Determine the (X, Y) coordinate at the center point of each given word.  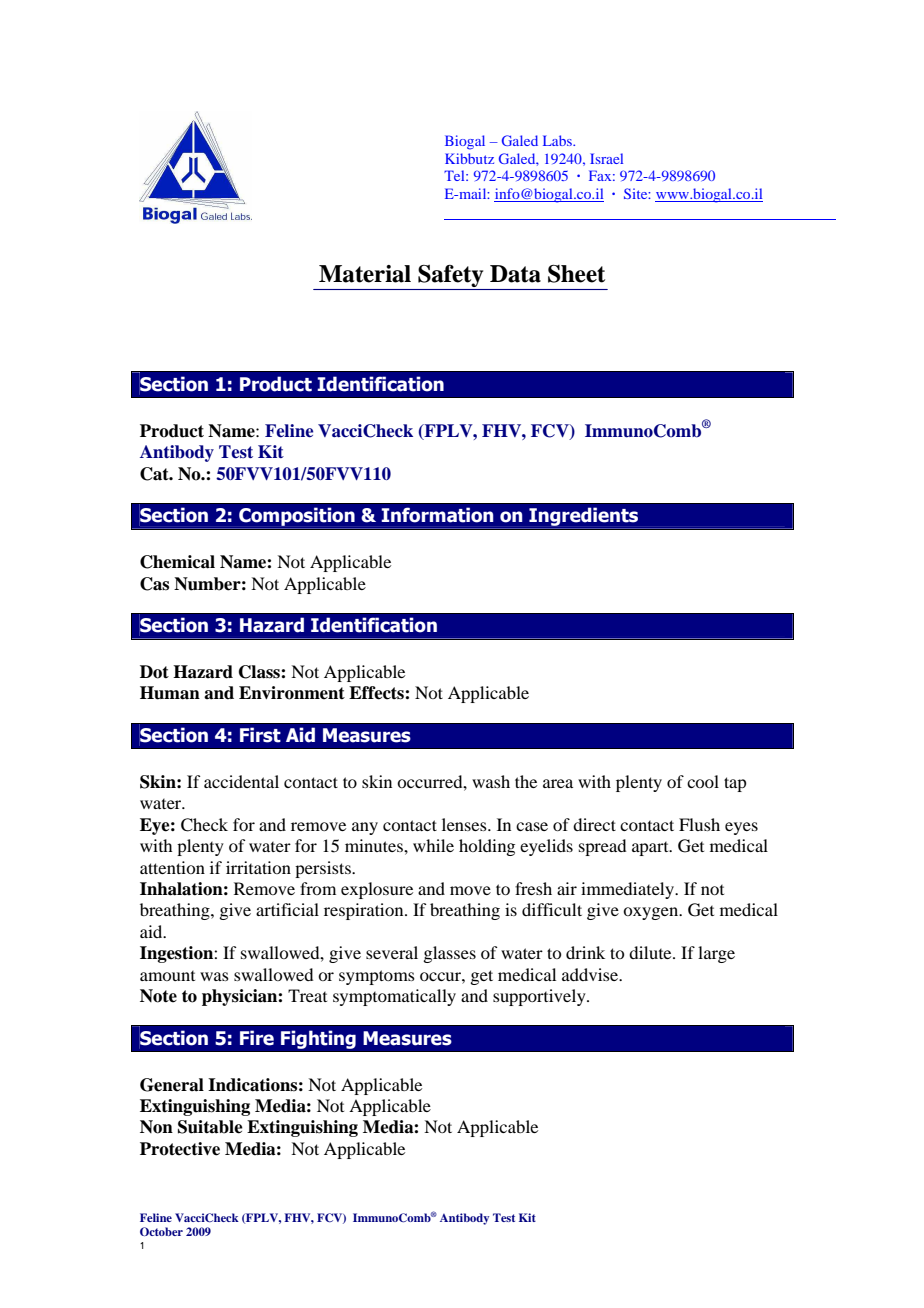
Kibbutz (469, 158)
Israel (606, 158)
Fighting (318, 1039)
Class (260, 672)
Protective (180, 1149)
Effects (377, 693)
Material (365, 274)
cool (703, 781)
